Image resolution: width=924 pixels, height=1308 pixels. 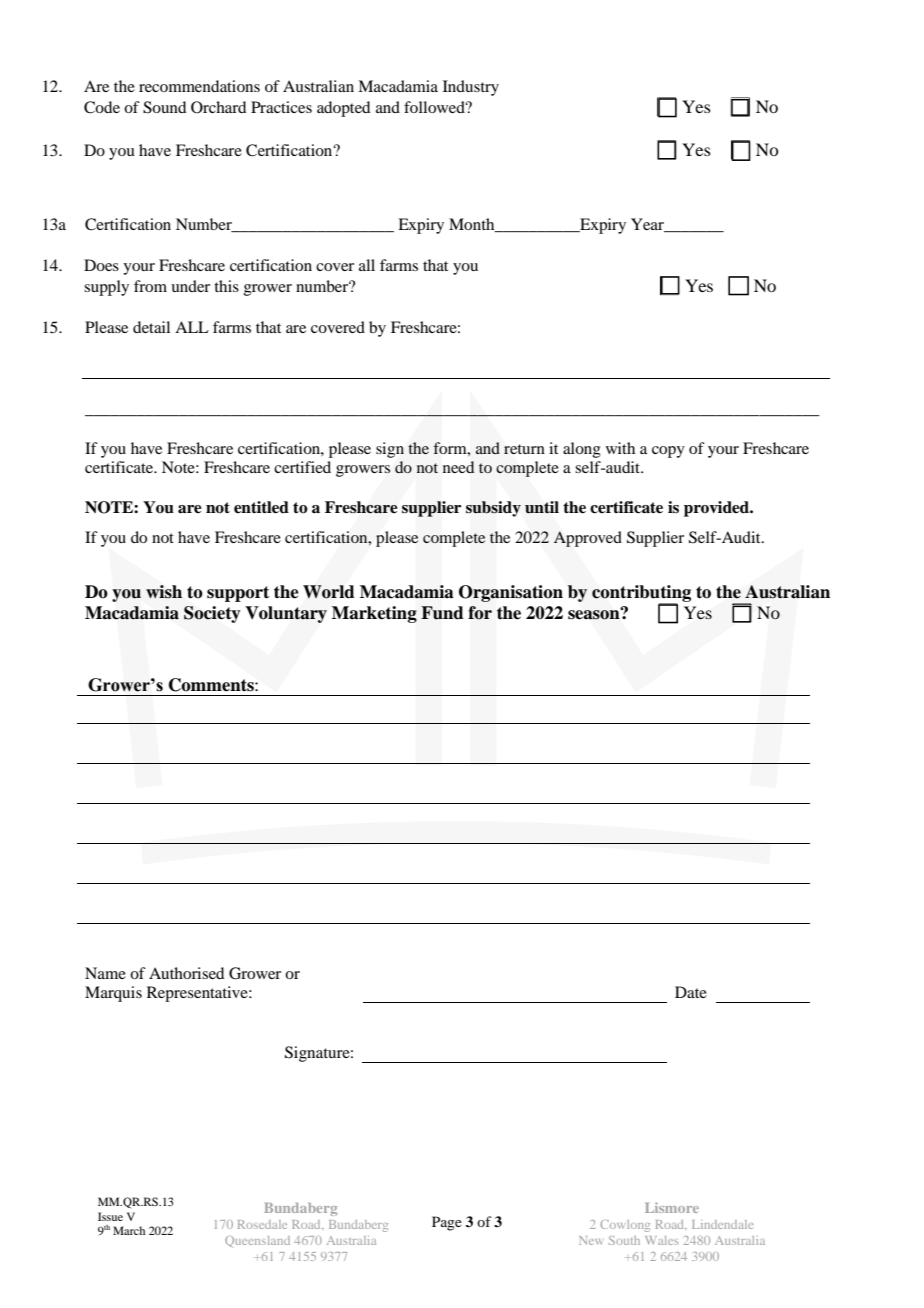 I want to click on with, so click(x=620, y=448).
